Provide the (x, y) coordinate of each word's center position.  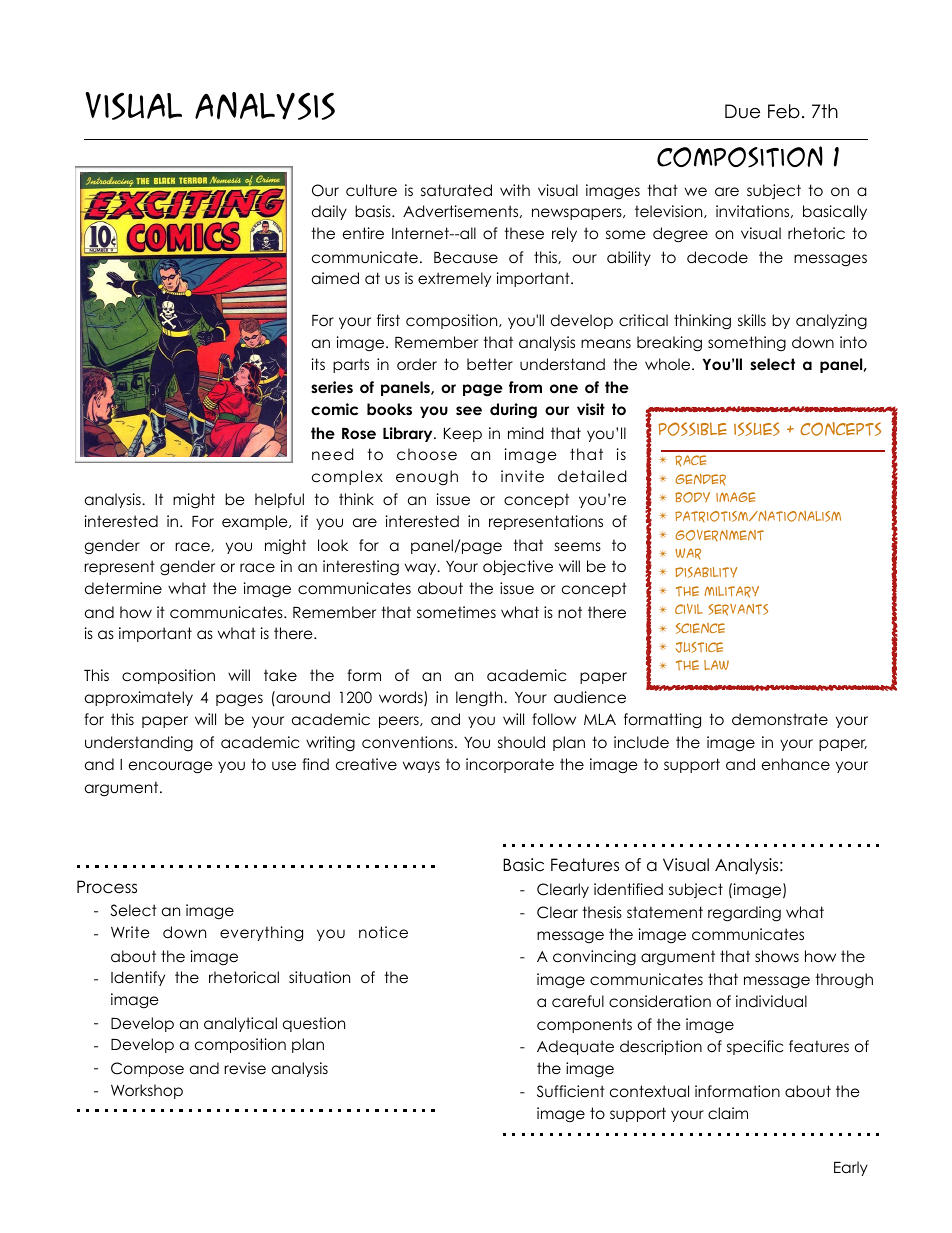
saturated (456, 190)
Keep (463, 435)
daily (329, 212)
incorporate (510, 765)
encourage (171, 767)
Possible (693, 429)
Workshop (147, 1091)
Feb (784, 111)
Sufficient (571, 1091)
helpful (279, 500)
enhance (796, 764)
